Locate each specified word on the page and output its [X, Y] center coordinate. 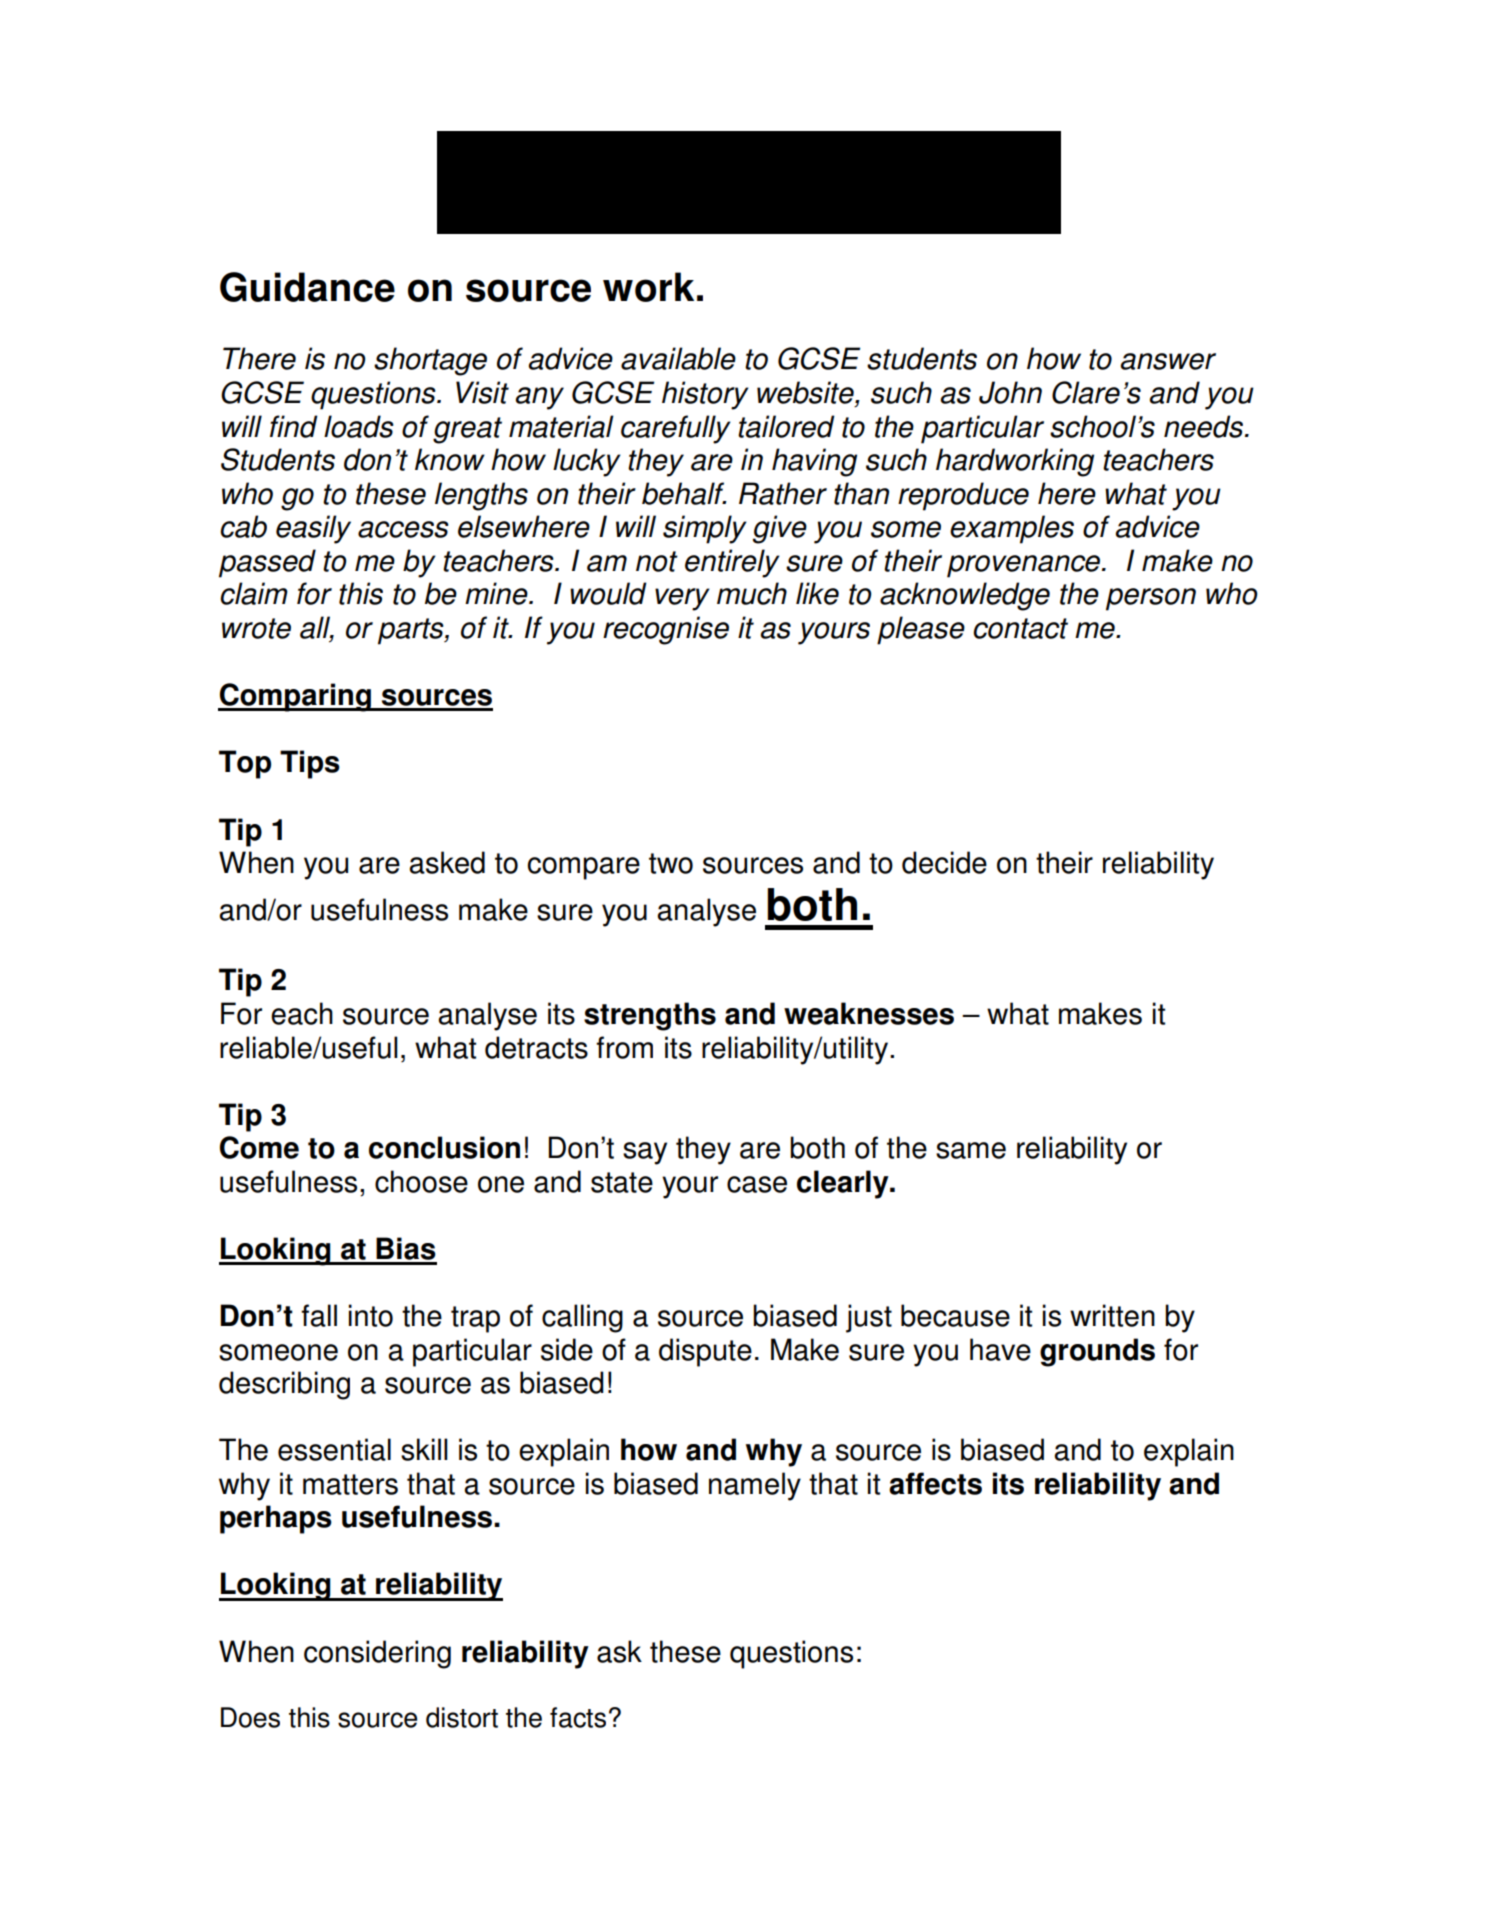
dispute [705, 1352]
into [370, 1315]
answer [1168, 361]
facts [578, 1717]
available [678, 358]
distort [462, 1717]
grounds [1097, 1352]
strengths [650, 1016]
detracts [536, 1047]
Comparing [295, 697]
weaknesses [869, 1013]
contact [1020, 628]
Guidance [307, 287]
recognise [666, 630]
